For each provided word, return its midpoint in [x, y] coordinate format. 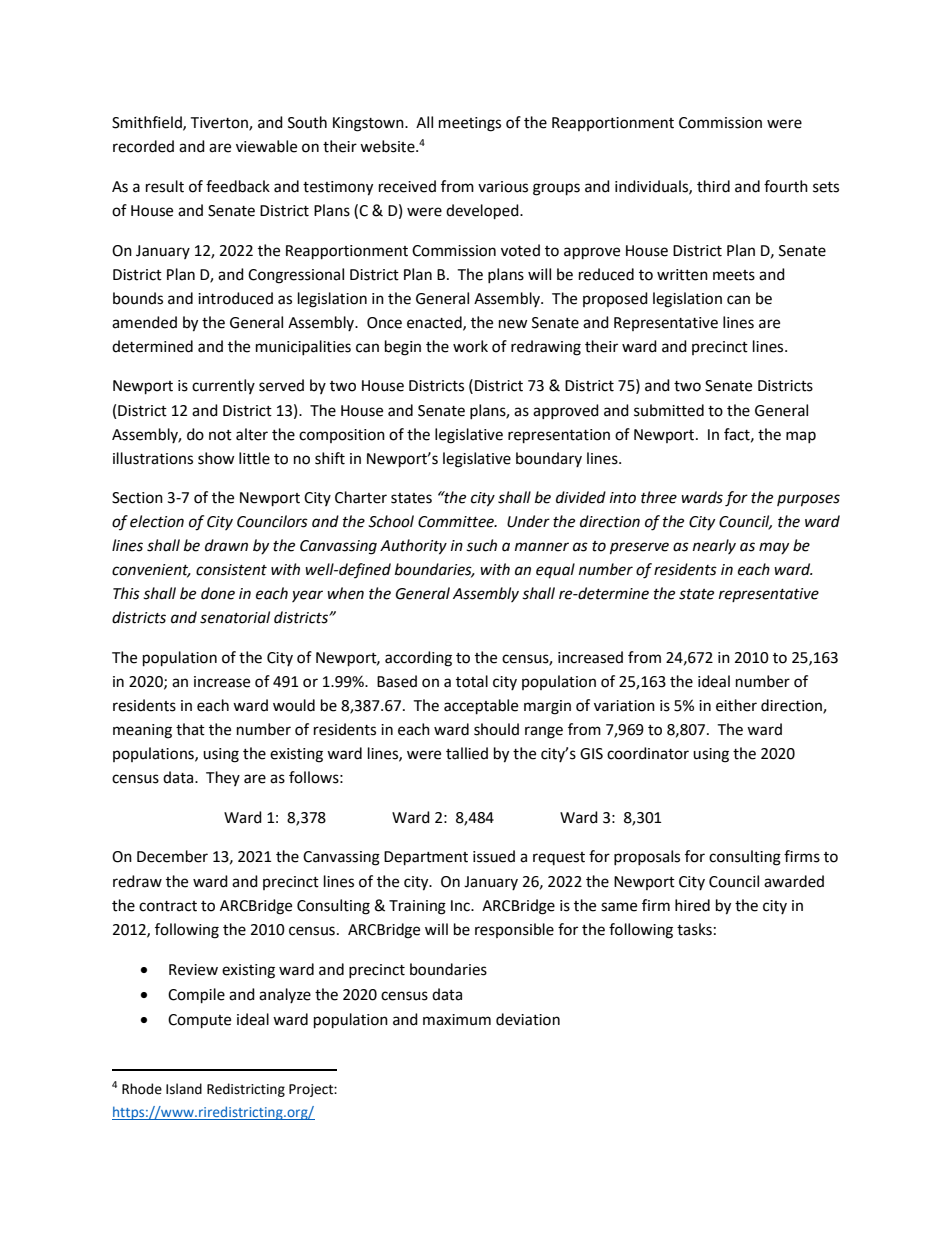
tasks [694, 929]
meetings [470, 124]
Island [184, 1089]
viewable [266, 146]
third [713, 186]
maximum [457, 1020]
